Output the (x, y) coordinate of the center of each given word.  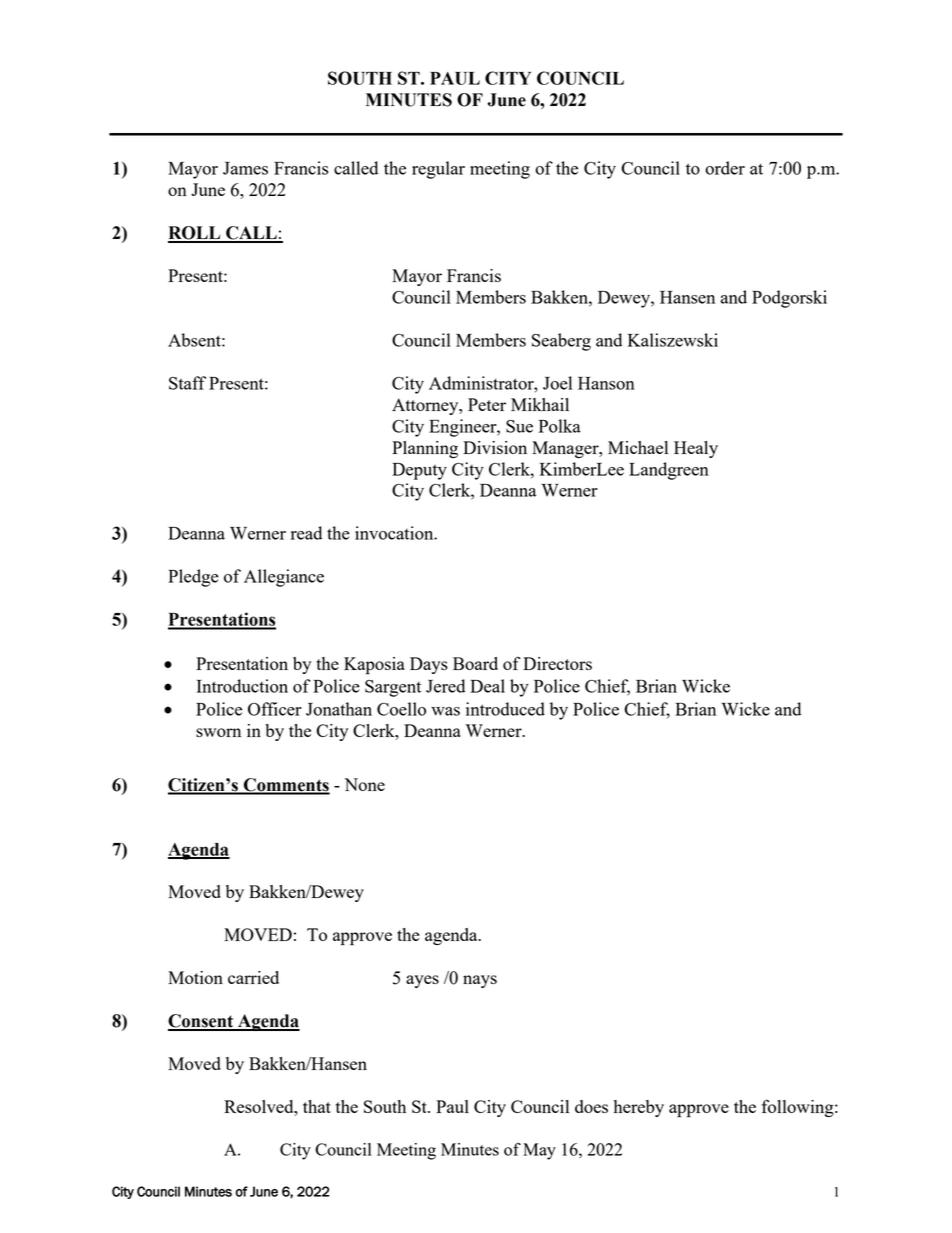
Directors (557, 663)
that (317, 1106)
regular (438, 170)
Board (475, 663)
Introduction (242, 686)
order (725, 168)
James (245, 168)
